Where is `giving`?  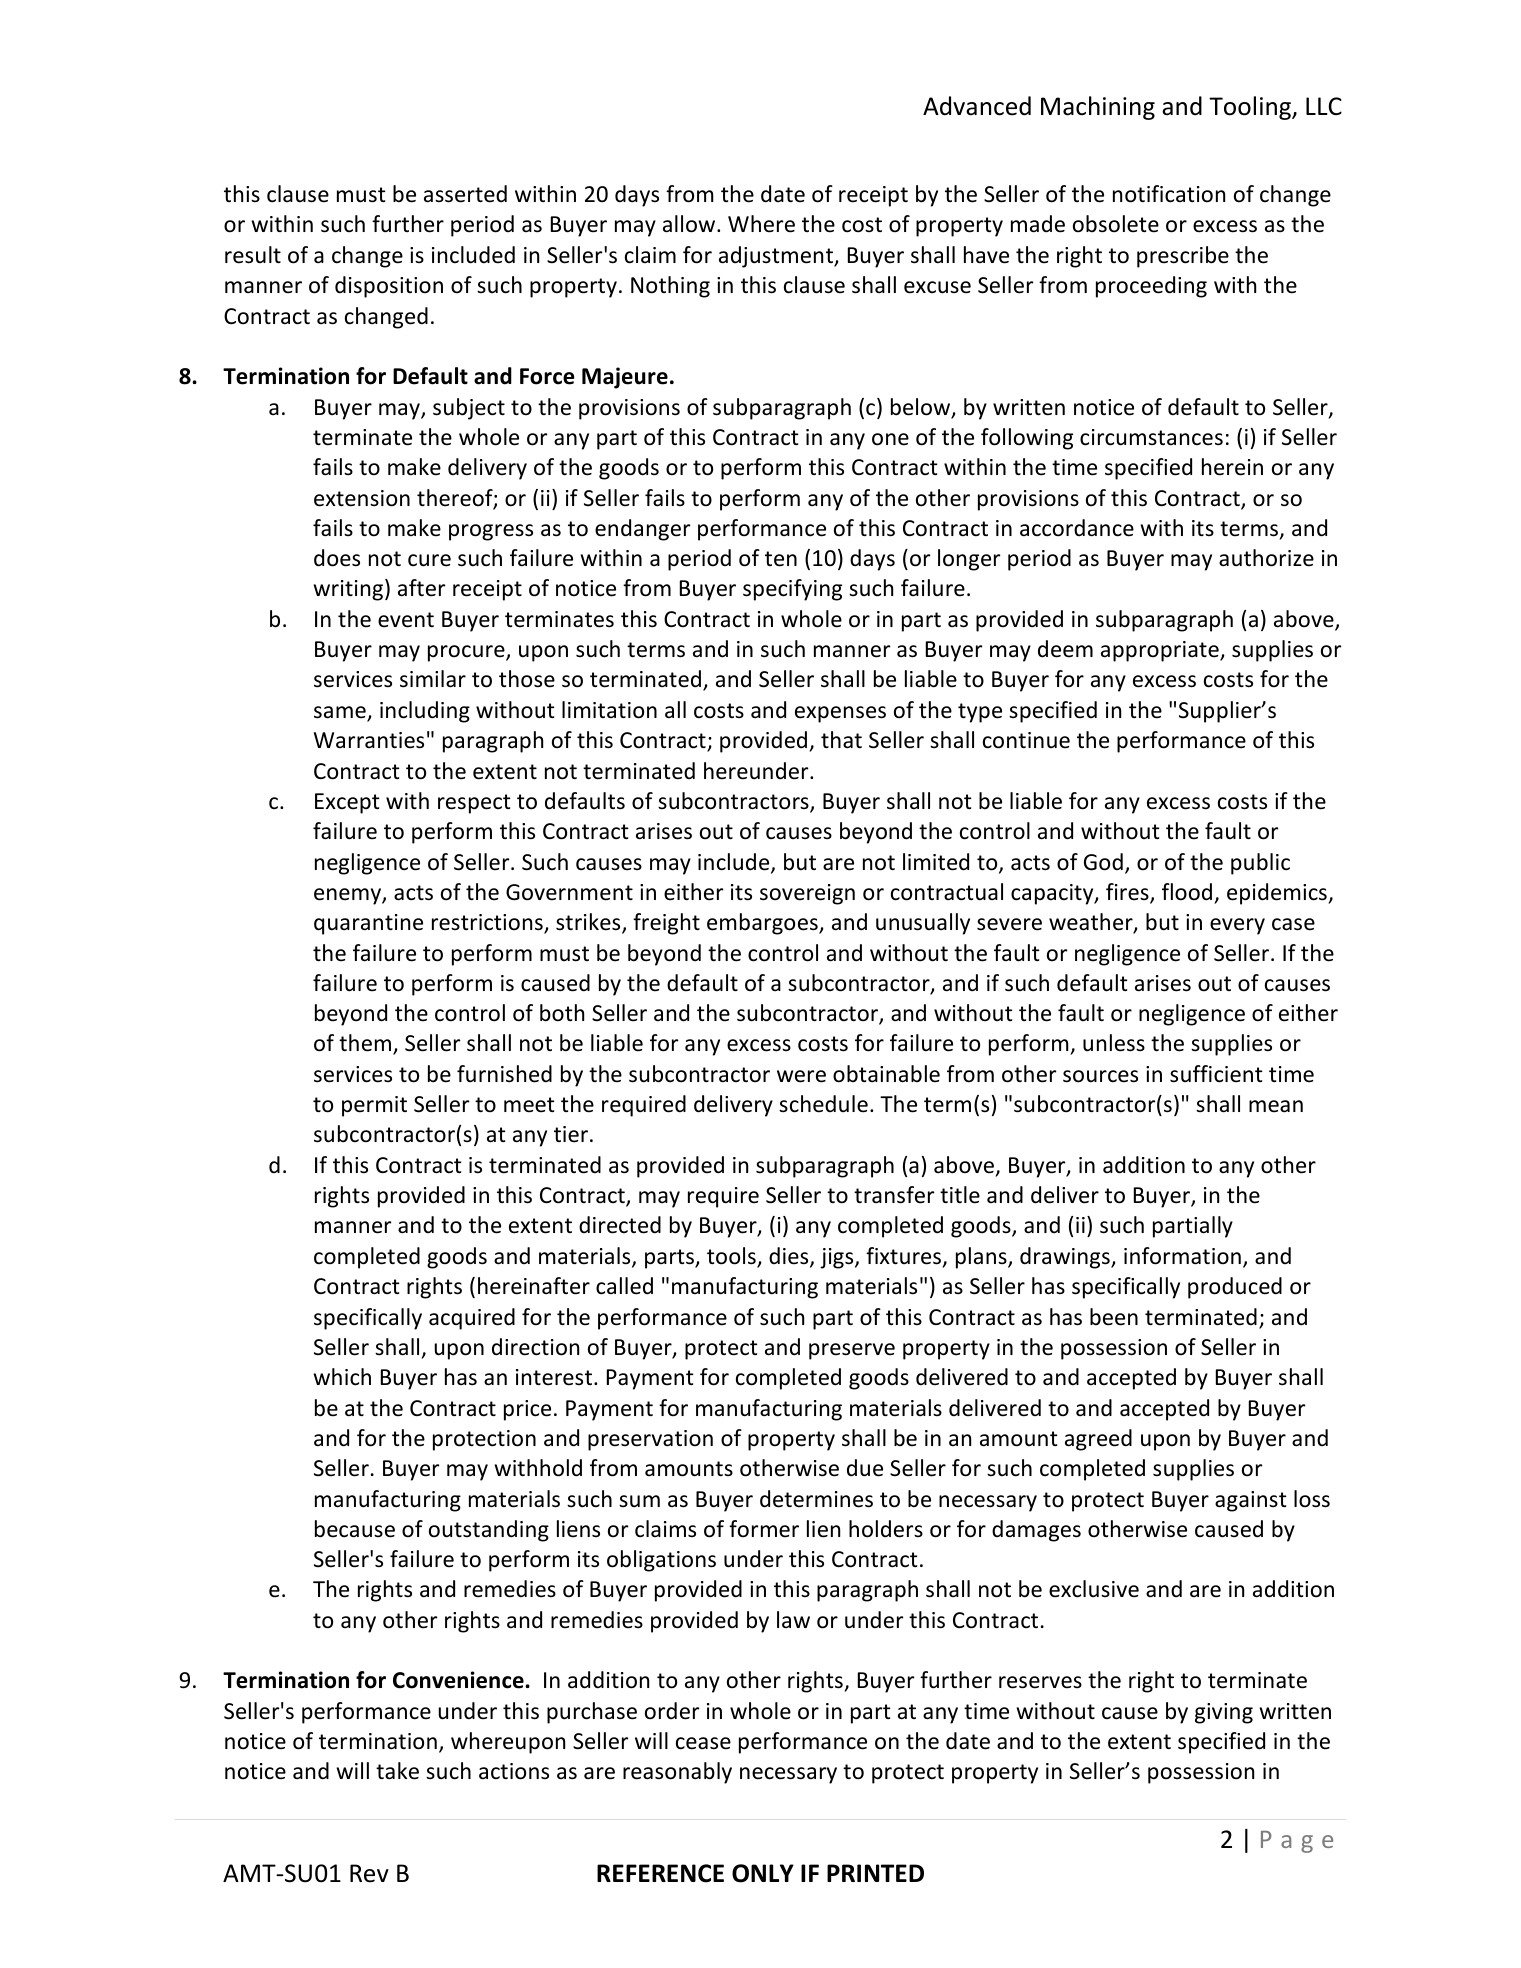 giving is located at coordinates (1224, 1713).
